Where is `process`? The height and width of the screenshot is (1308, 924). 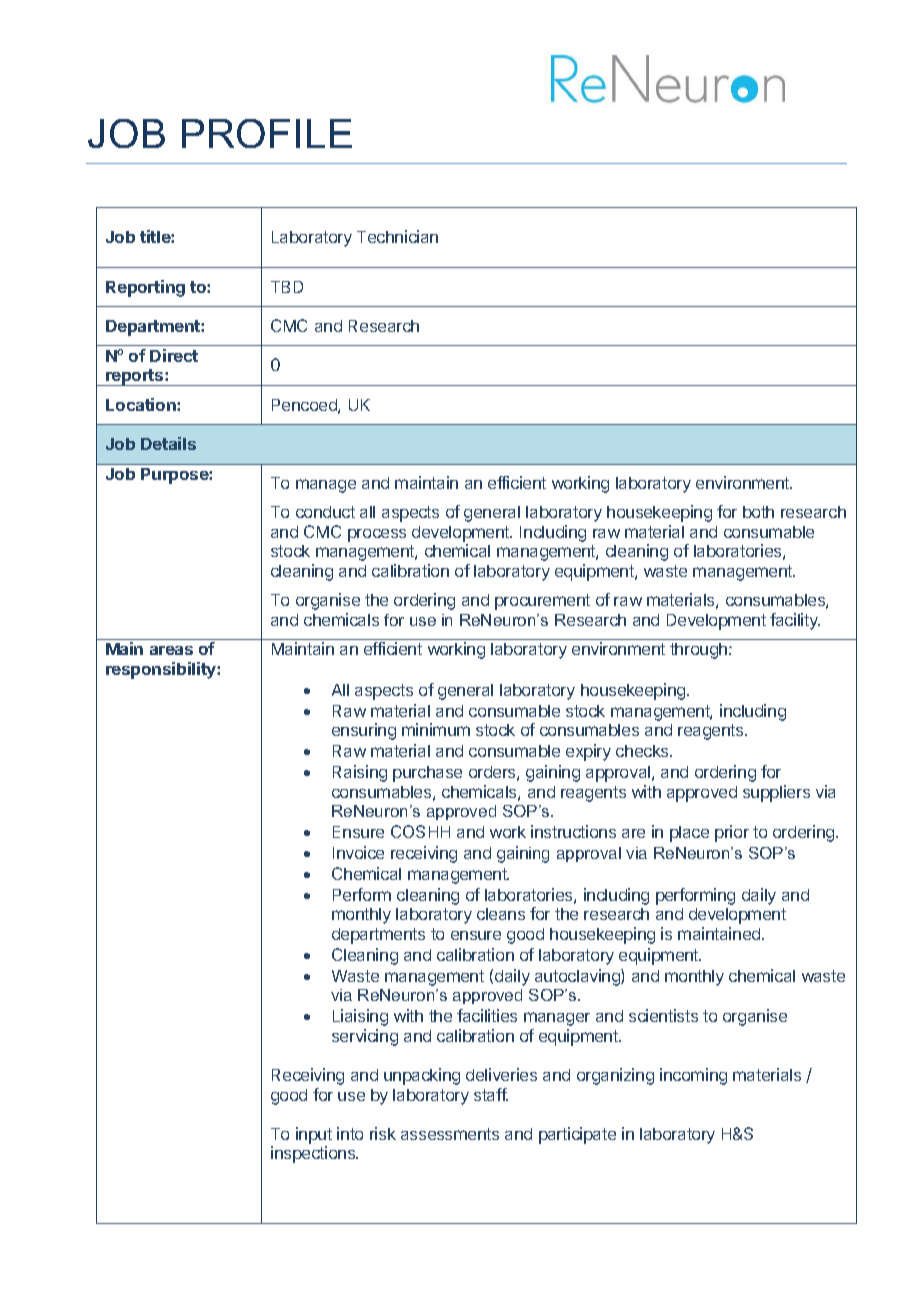
process is located at coordinates (377, 535).
